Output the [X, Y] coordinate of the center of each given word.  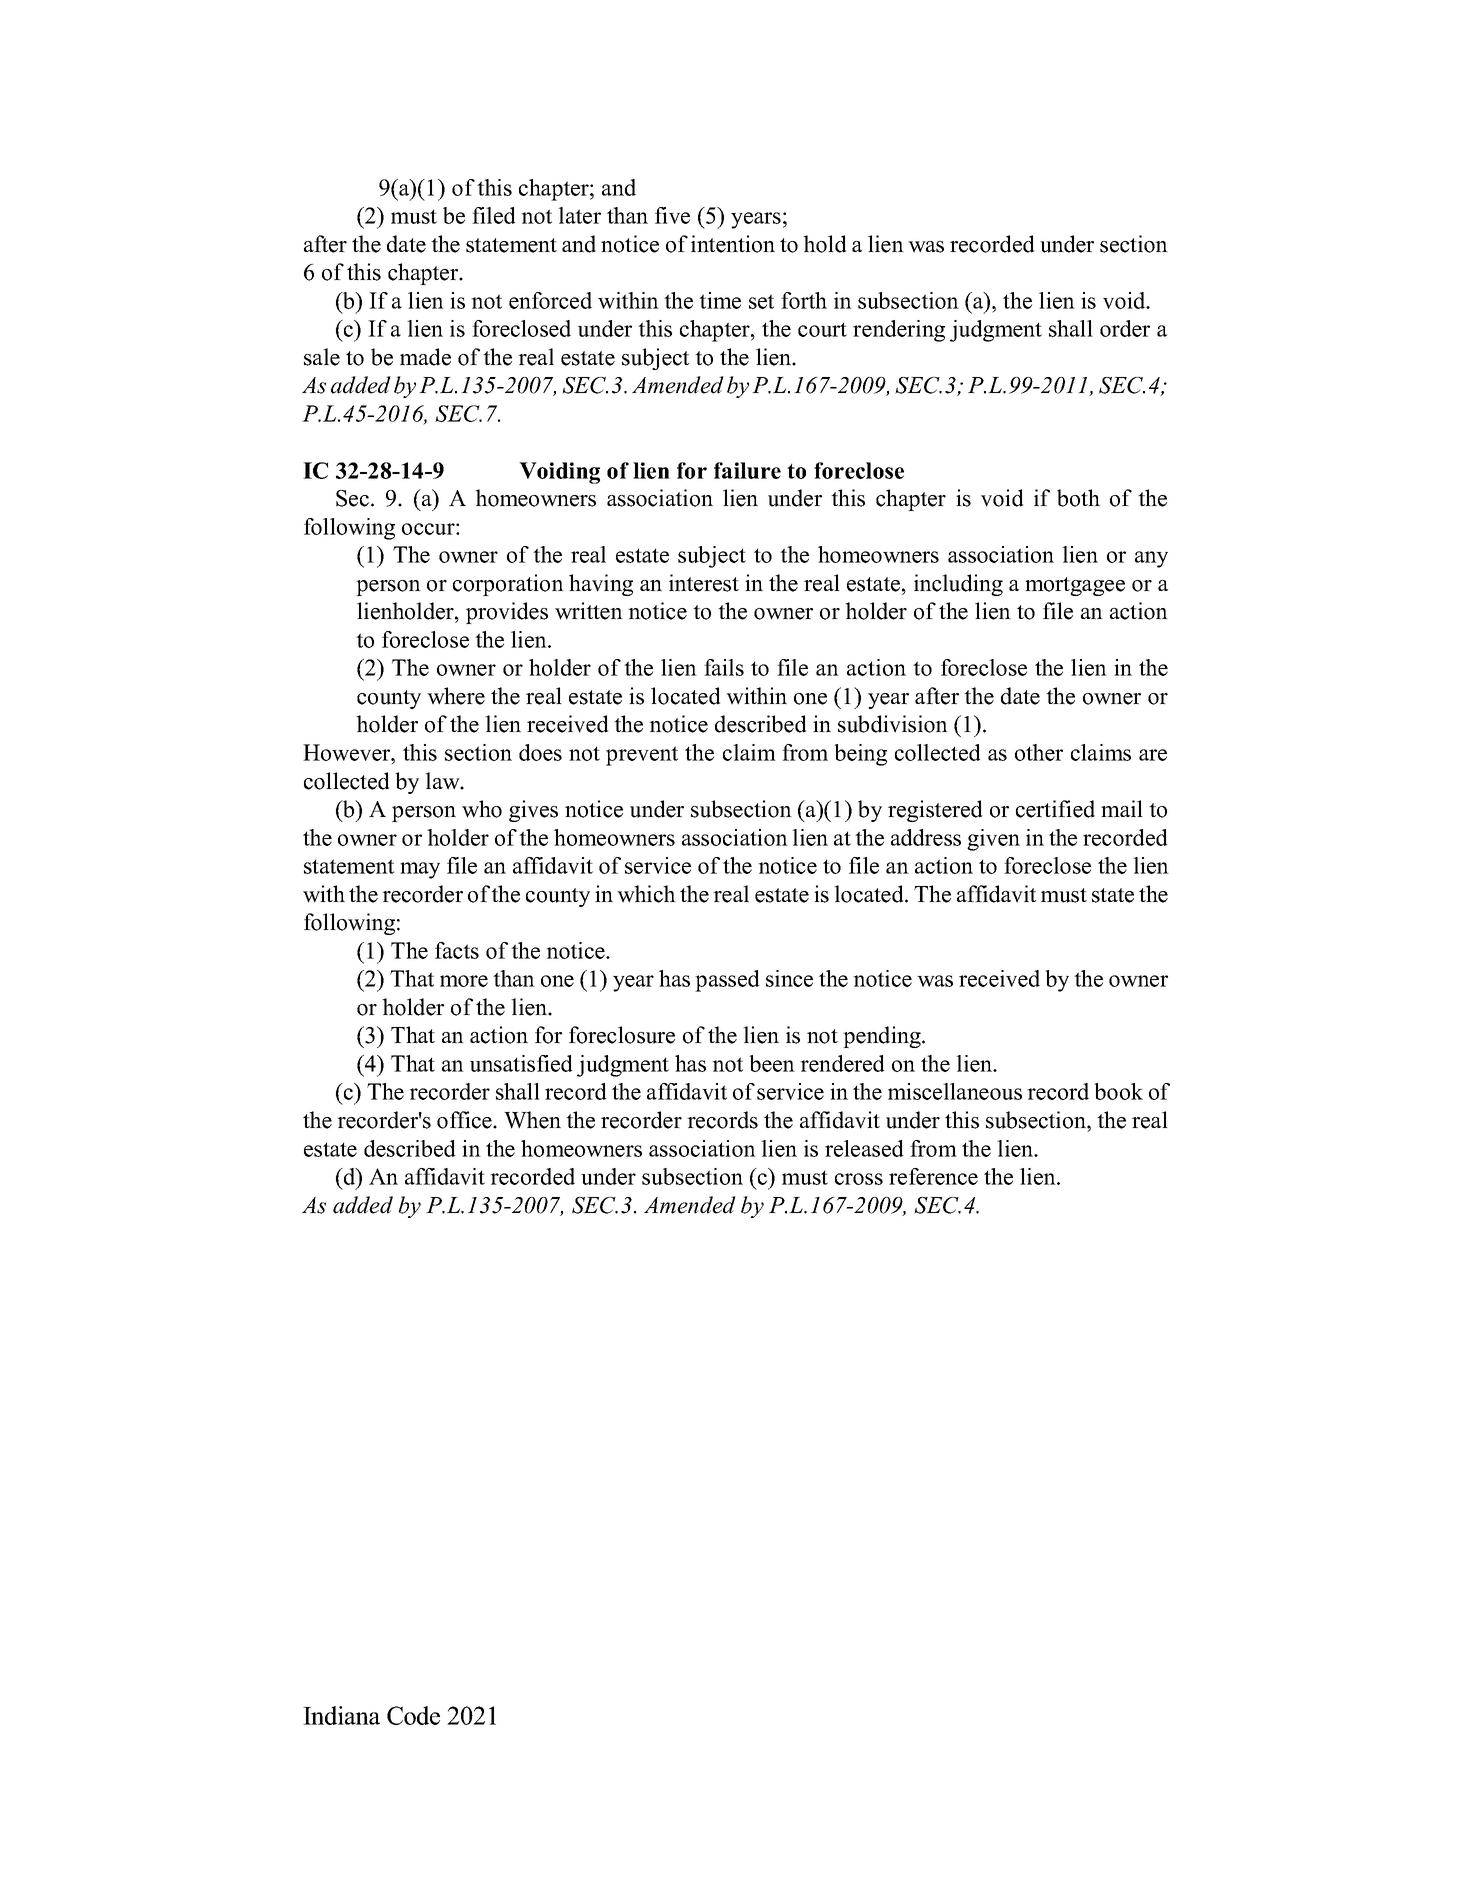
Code [413, 1715]
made [425, 357]
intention [733, 244]
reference [933, 1176]
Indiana [341, 1715]
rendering [899, 331]
